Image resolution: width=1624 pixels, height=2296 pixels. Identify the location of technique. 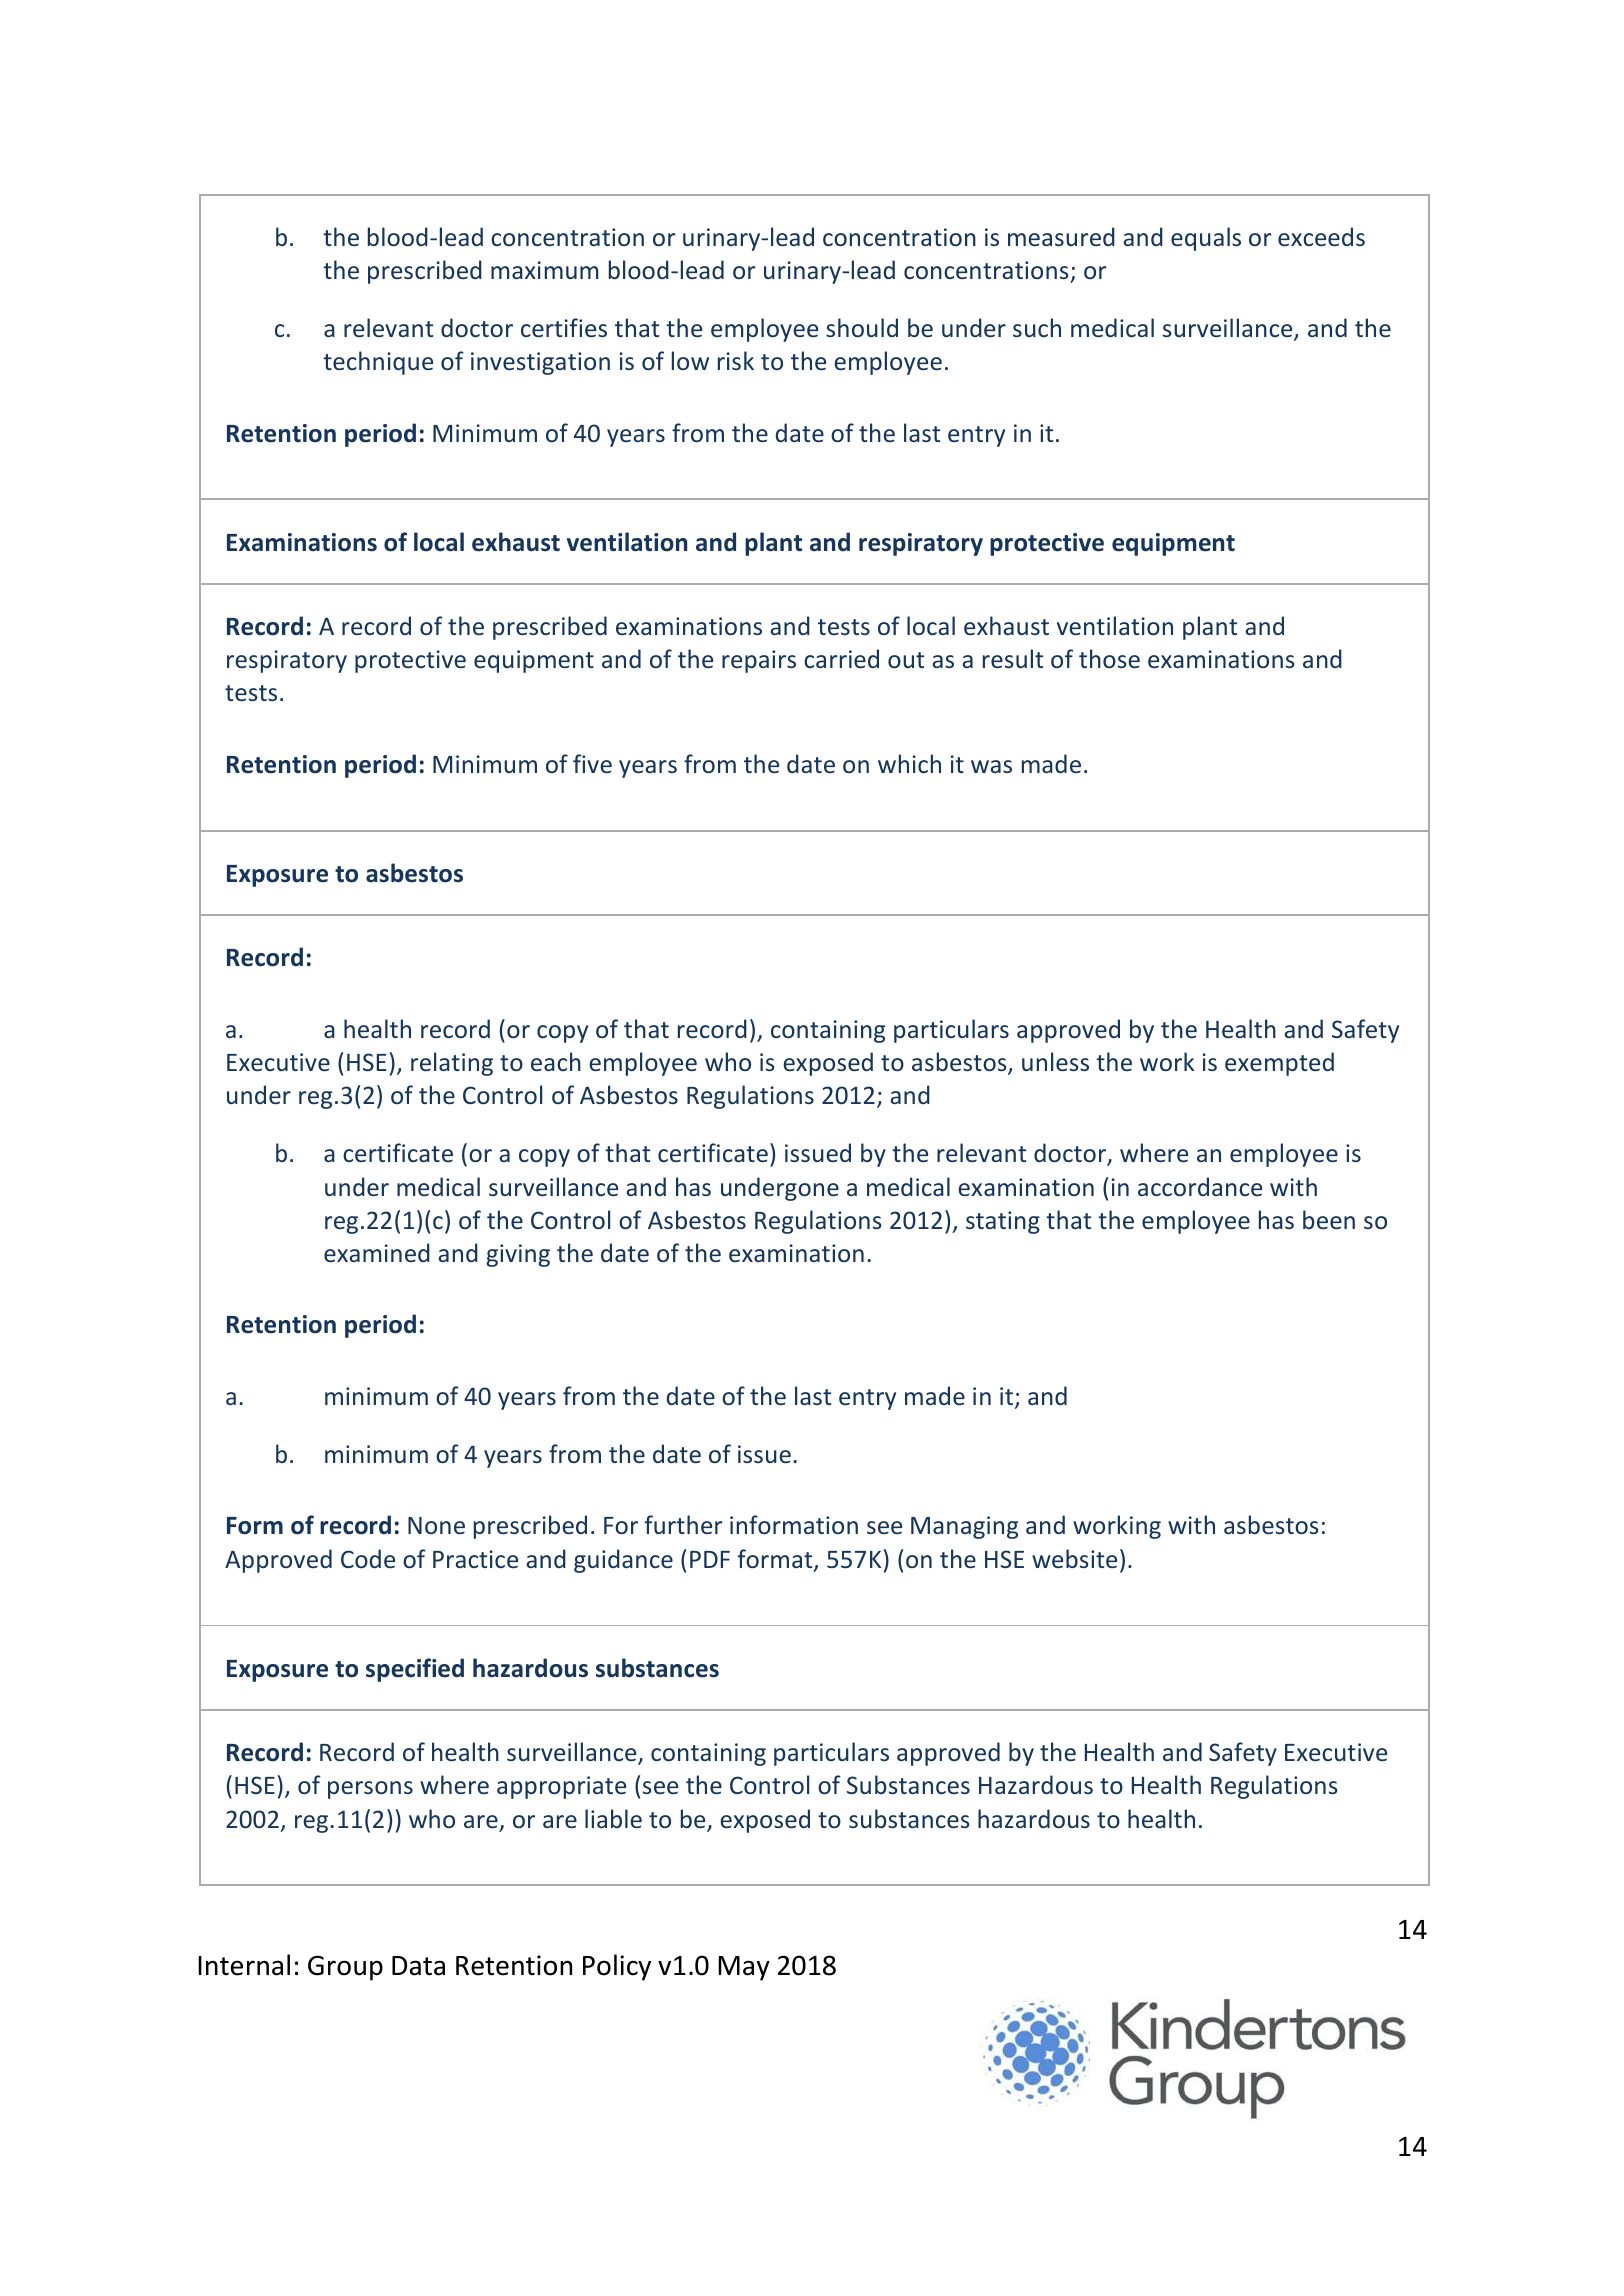
(378, 363).
